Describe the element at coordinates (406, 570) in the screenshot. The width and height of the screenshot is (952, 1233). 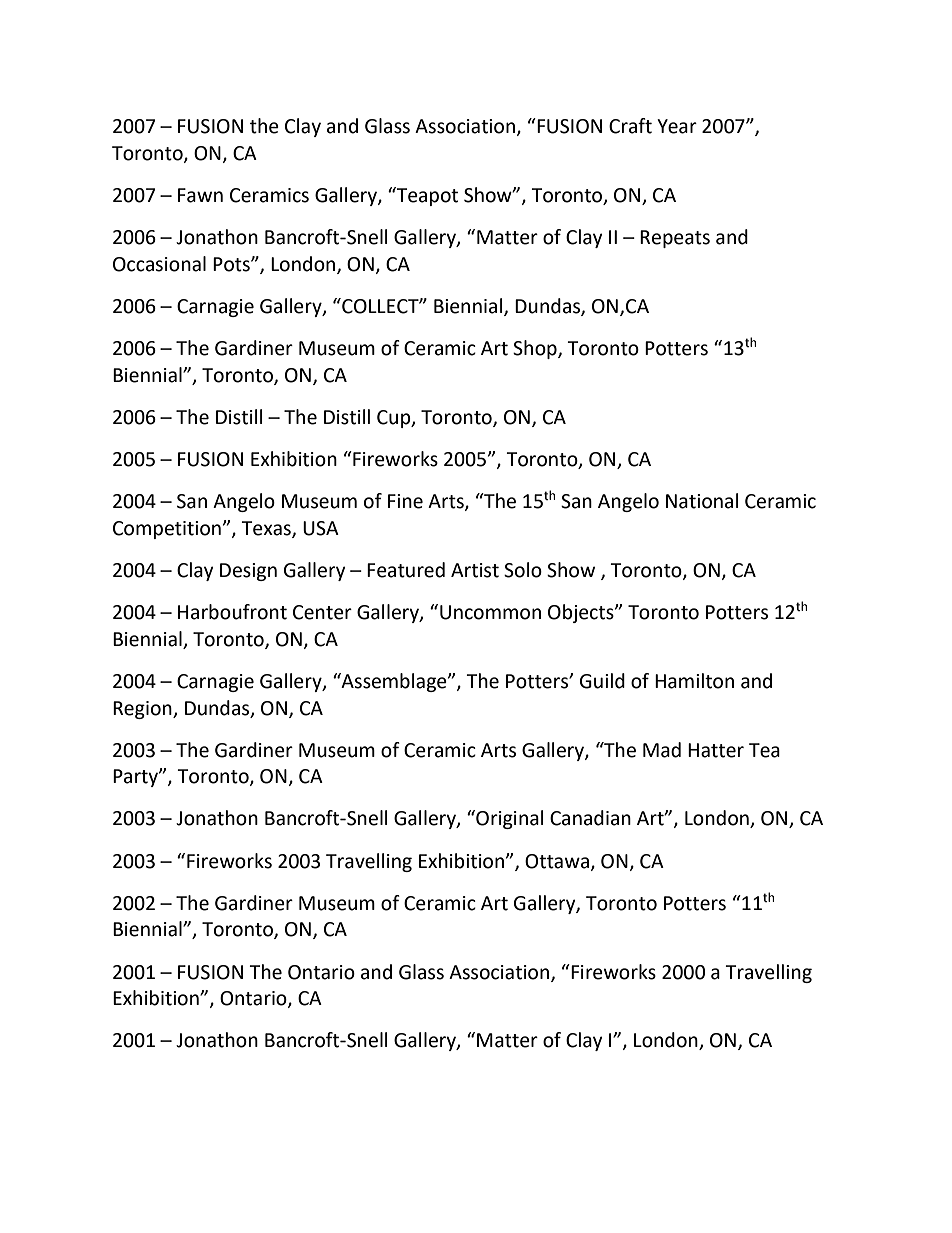
I see `Featured` at that location.
